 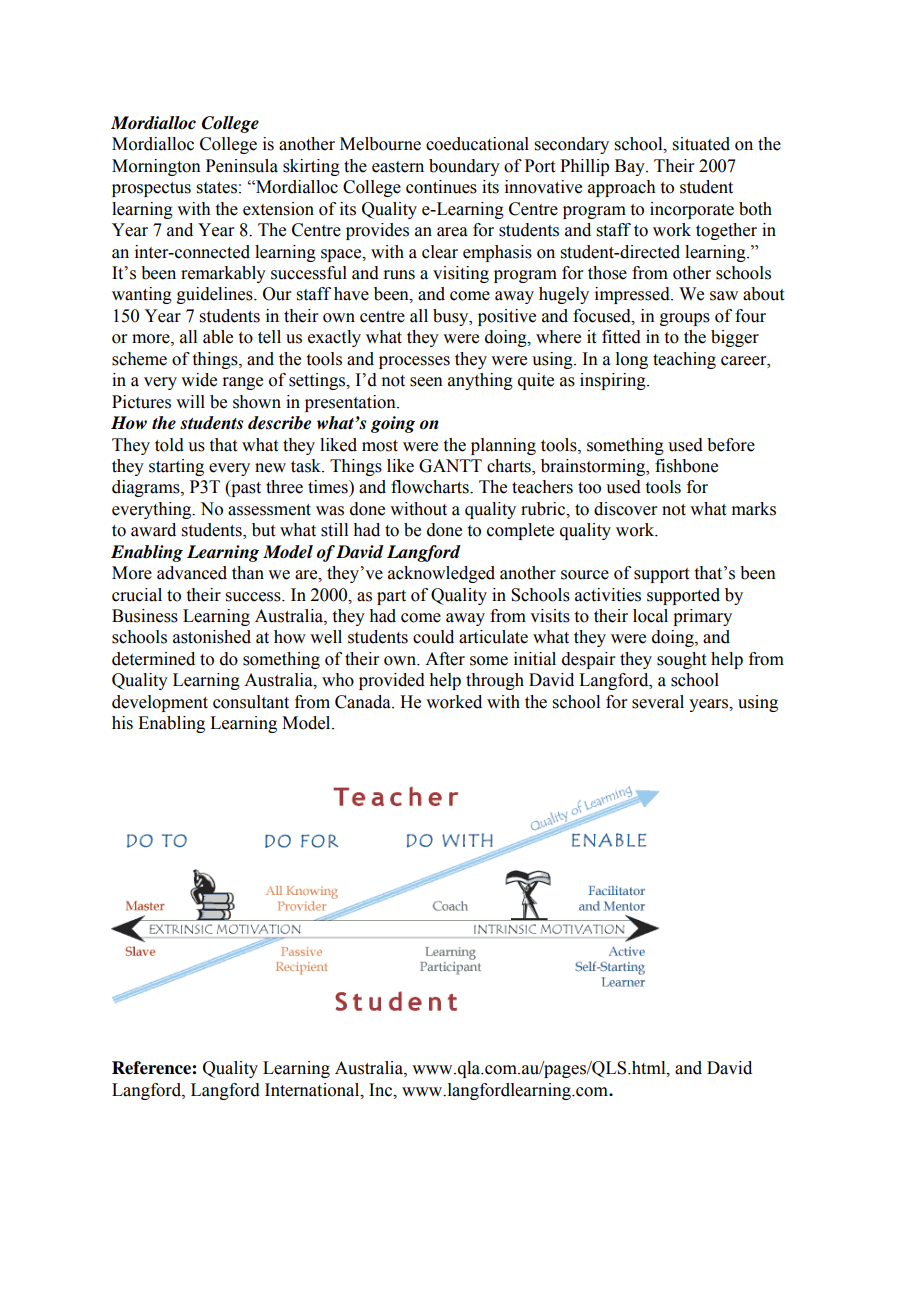 I want to click on Peninsula, so click(x=242, y=166).
